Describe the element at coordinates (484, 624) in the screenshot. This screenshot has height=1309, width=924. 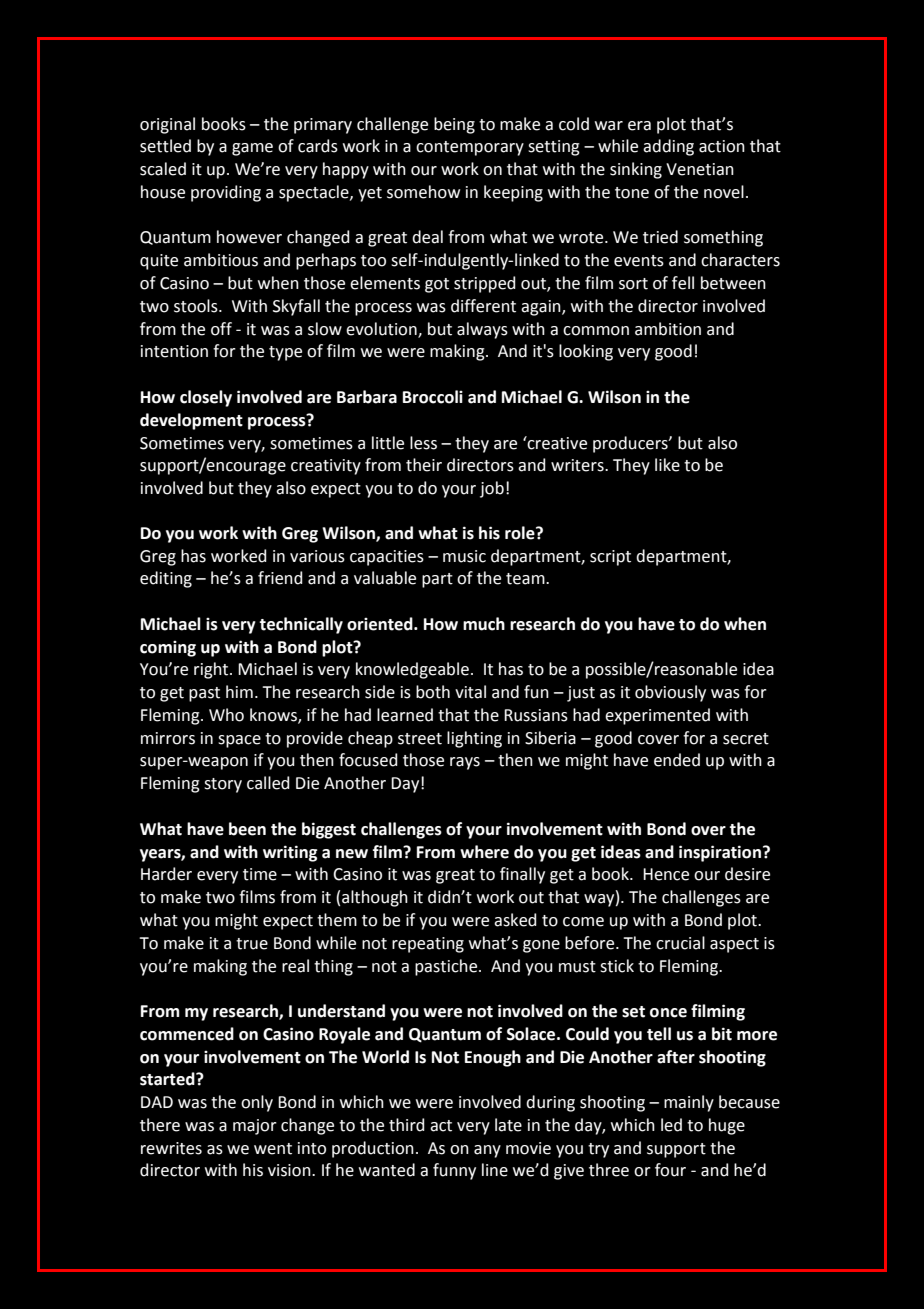
I see `much` at that location.
